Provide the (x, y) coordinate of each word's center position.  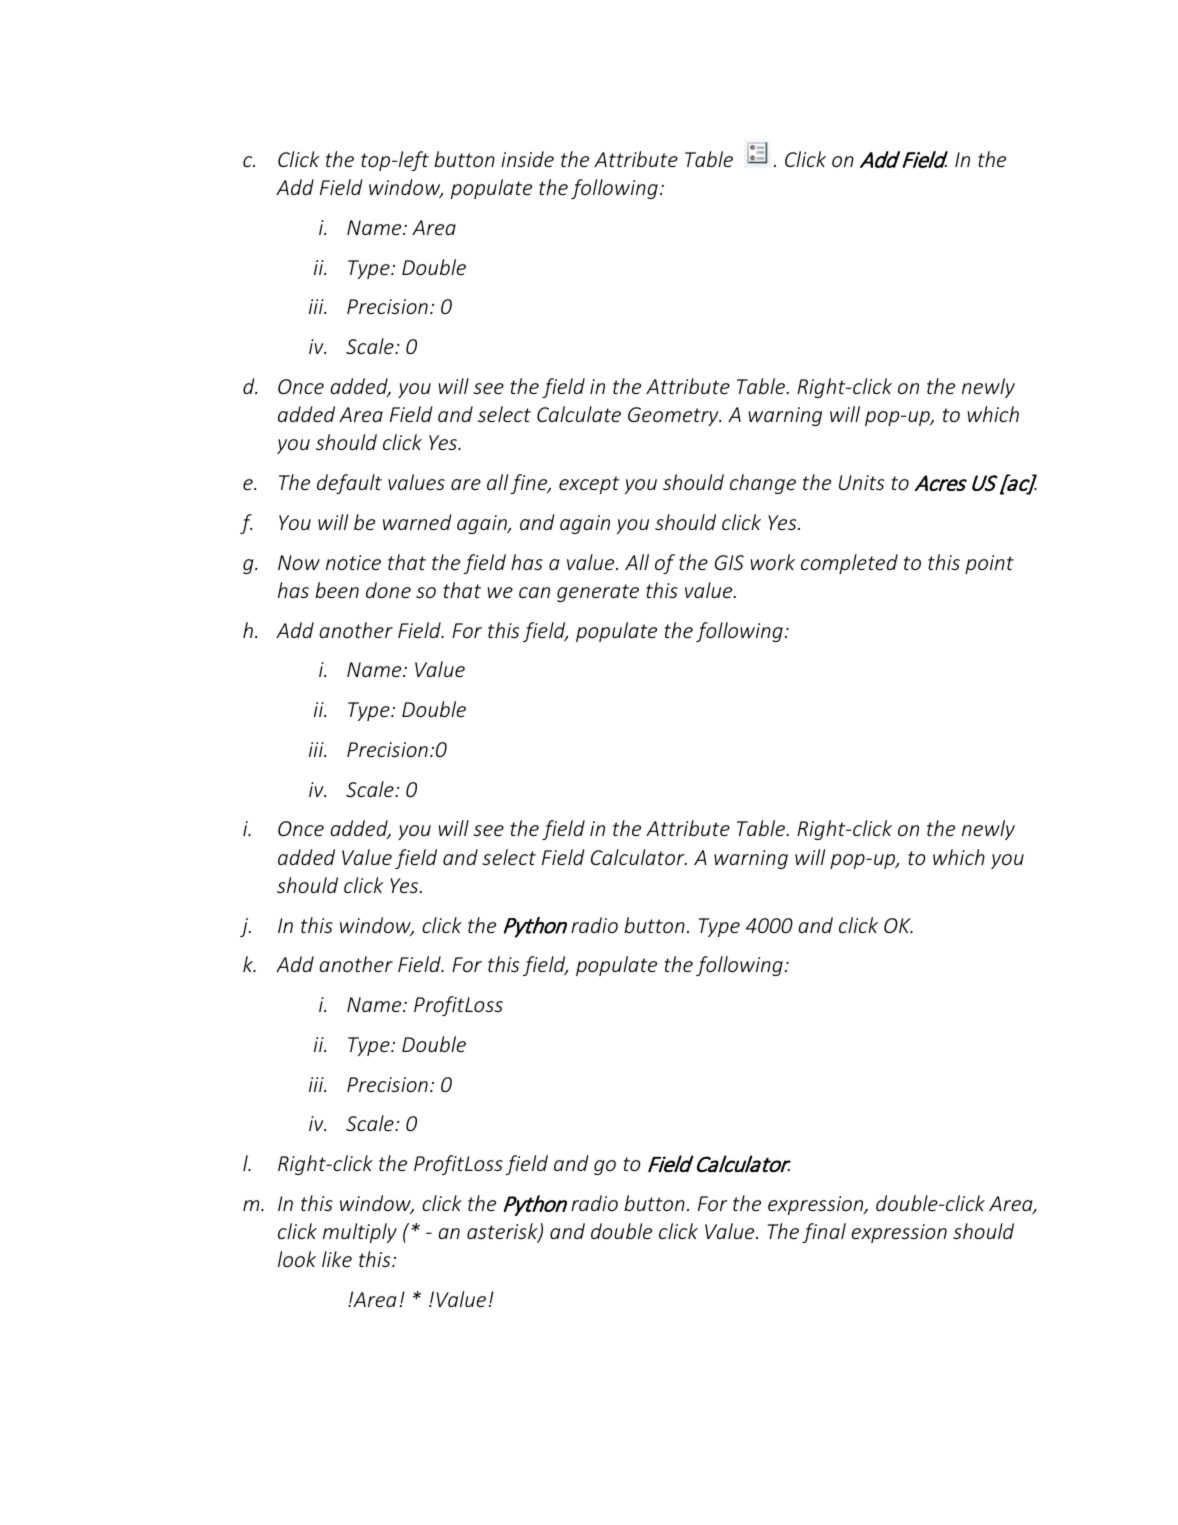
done (388, 590)
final (824, 1233)
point (989, 564)
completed (849, 564)
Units (861, 482)
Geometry (674, 416)
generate (598, 593)
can (534, 592)
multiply (360, 1233)
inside (527, 159)
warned (417, 522)
